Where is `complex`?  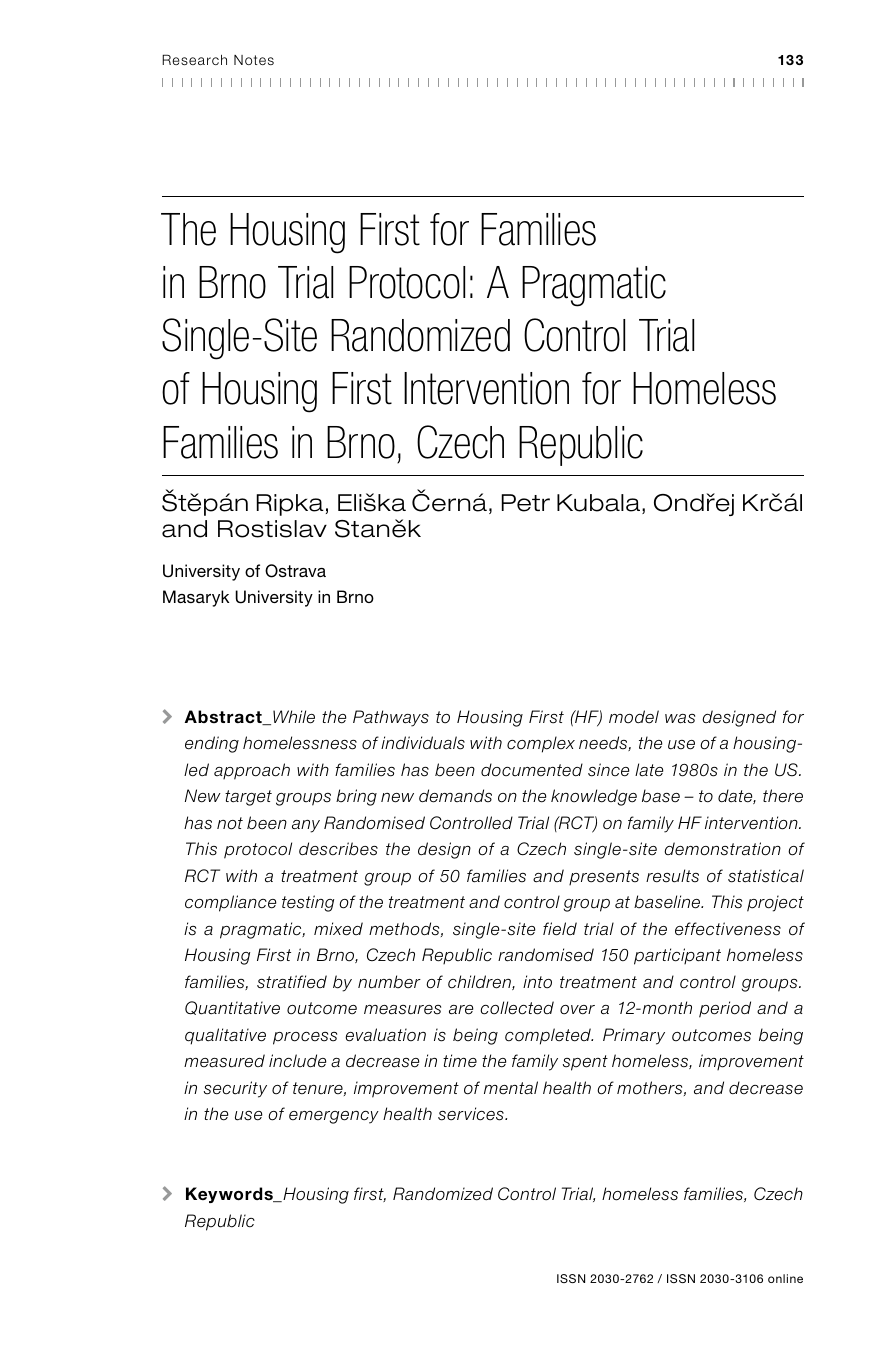
complex is located at coordinates (541, 744).
